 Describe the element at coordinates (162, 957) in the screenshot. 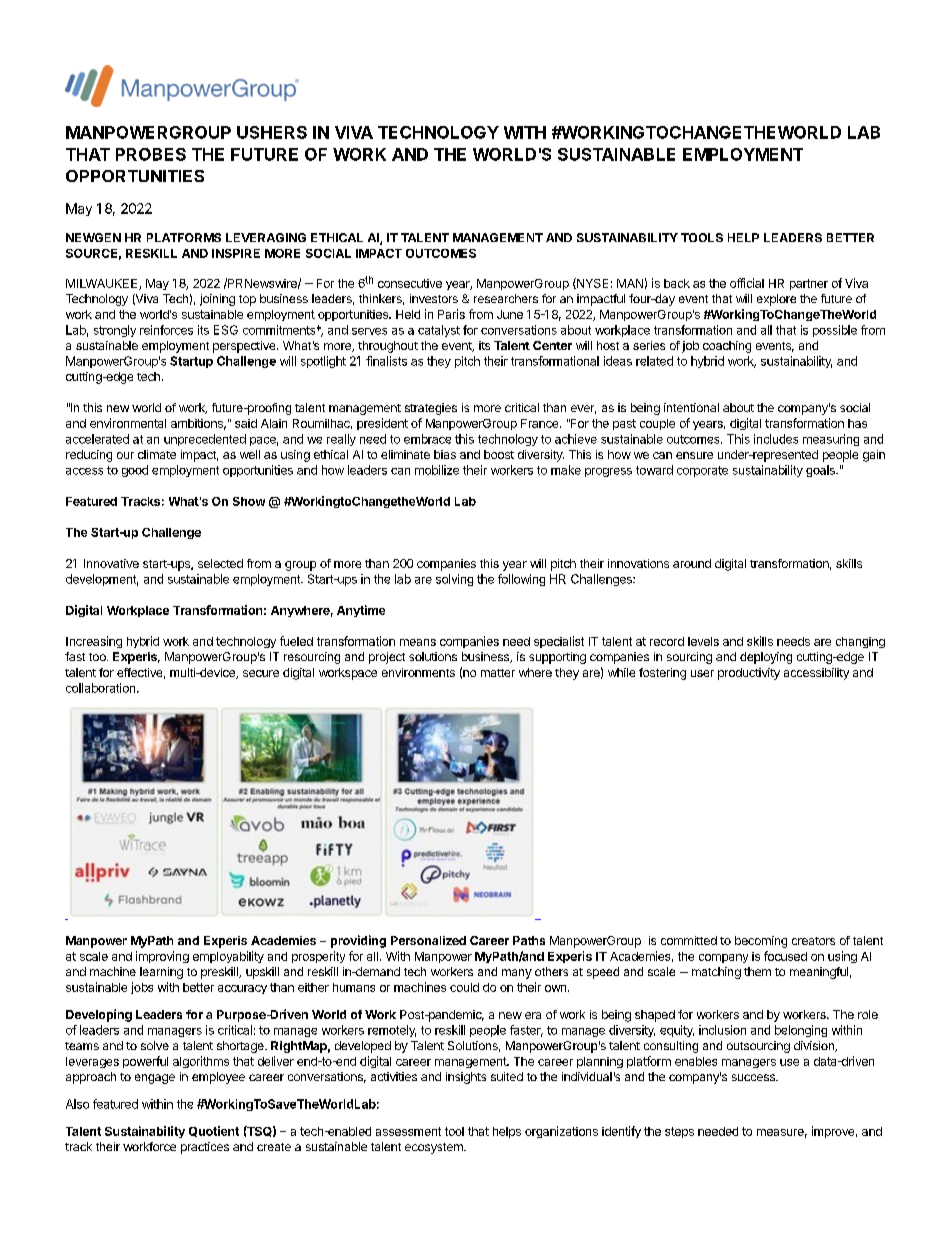

I see `improving` at that location.
